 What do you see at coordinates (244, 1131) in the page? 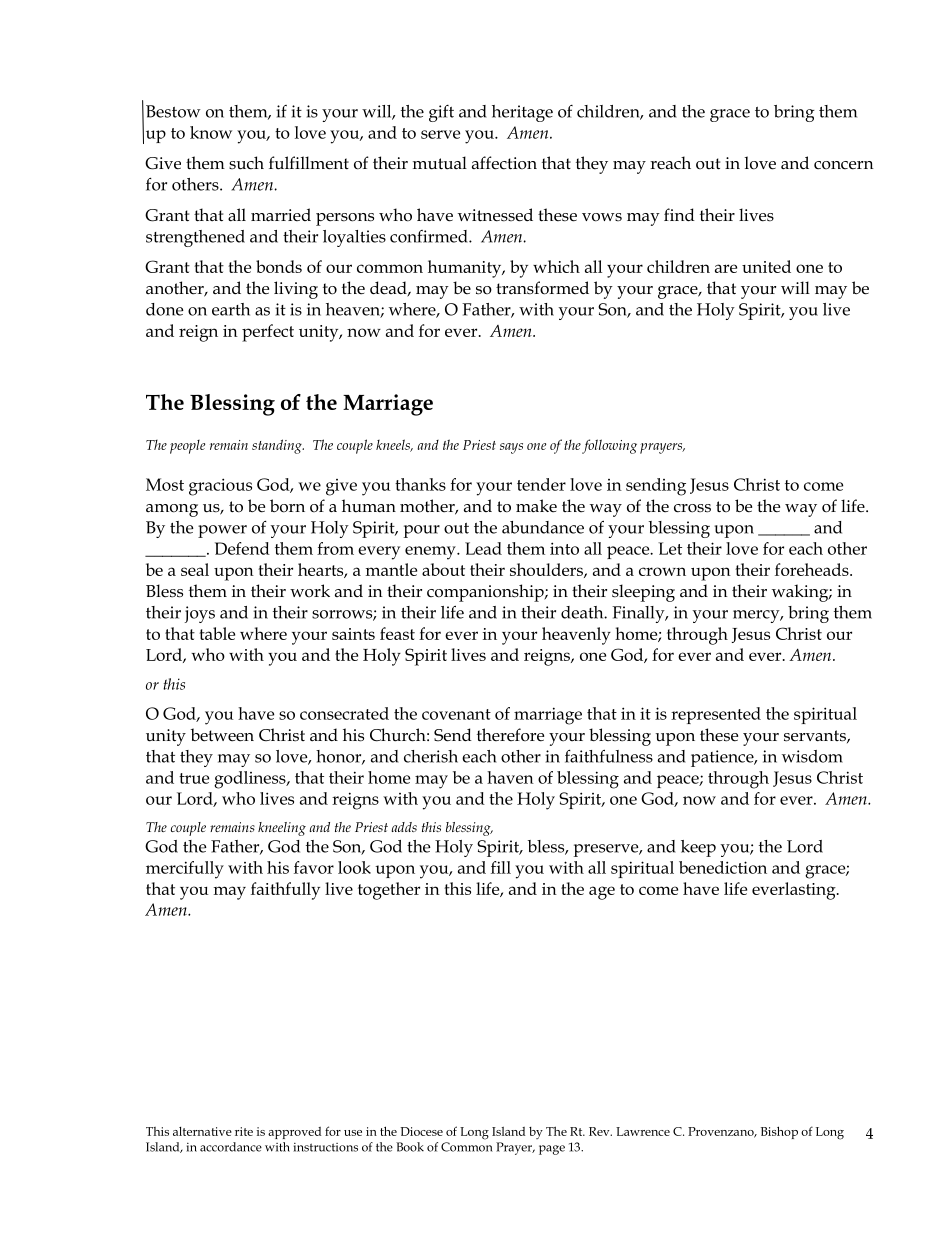
I see `rite` at bounding box center [244, 1131].
